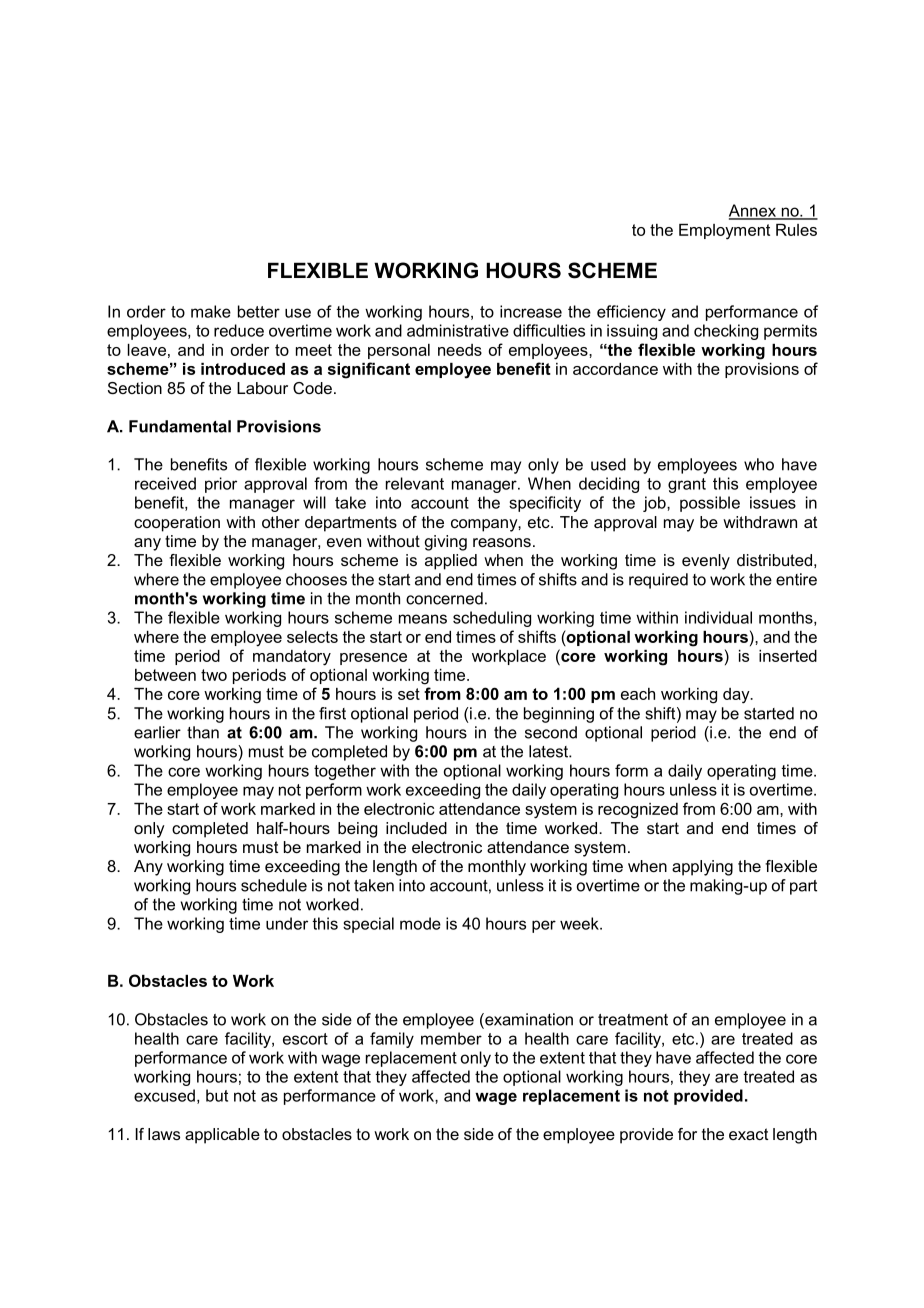 This screenshot has width=924, height=1308. Describe the element at coordinates (748, 1134) in the screenshot. I see `exact` at that location.
